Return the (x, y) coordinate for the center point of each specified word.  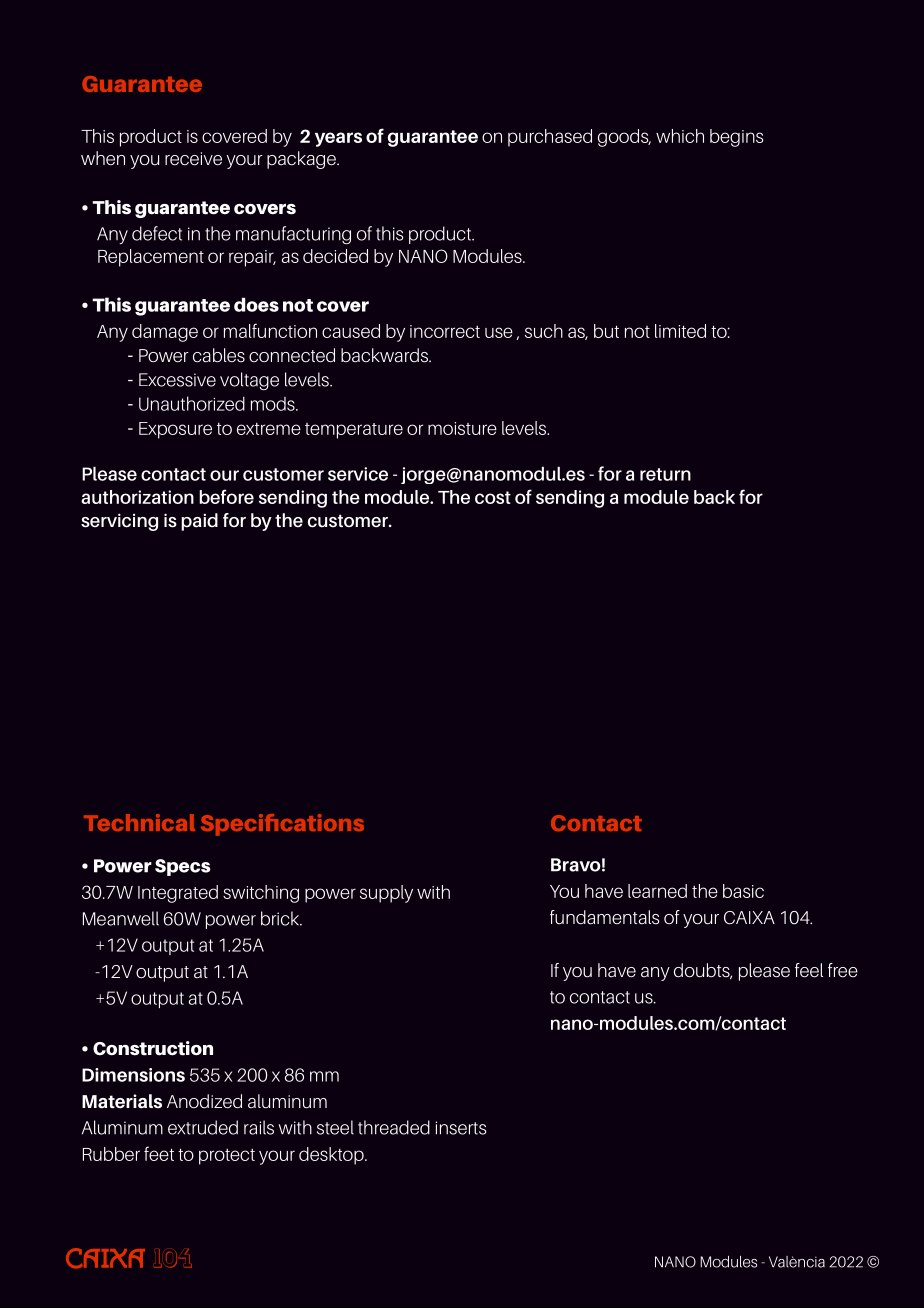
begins (737, 138)
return (665, 474)
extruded (203, 1127)
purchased (550, 138)
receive (193, 159)
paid (199, 522)
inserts (461, 1128)
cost (493, 497)
